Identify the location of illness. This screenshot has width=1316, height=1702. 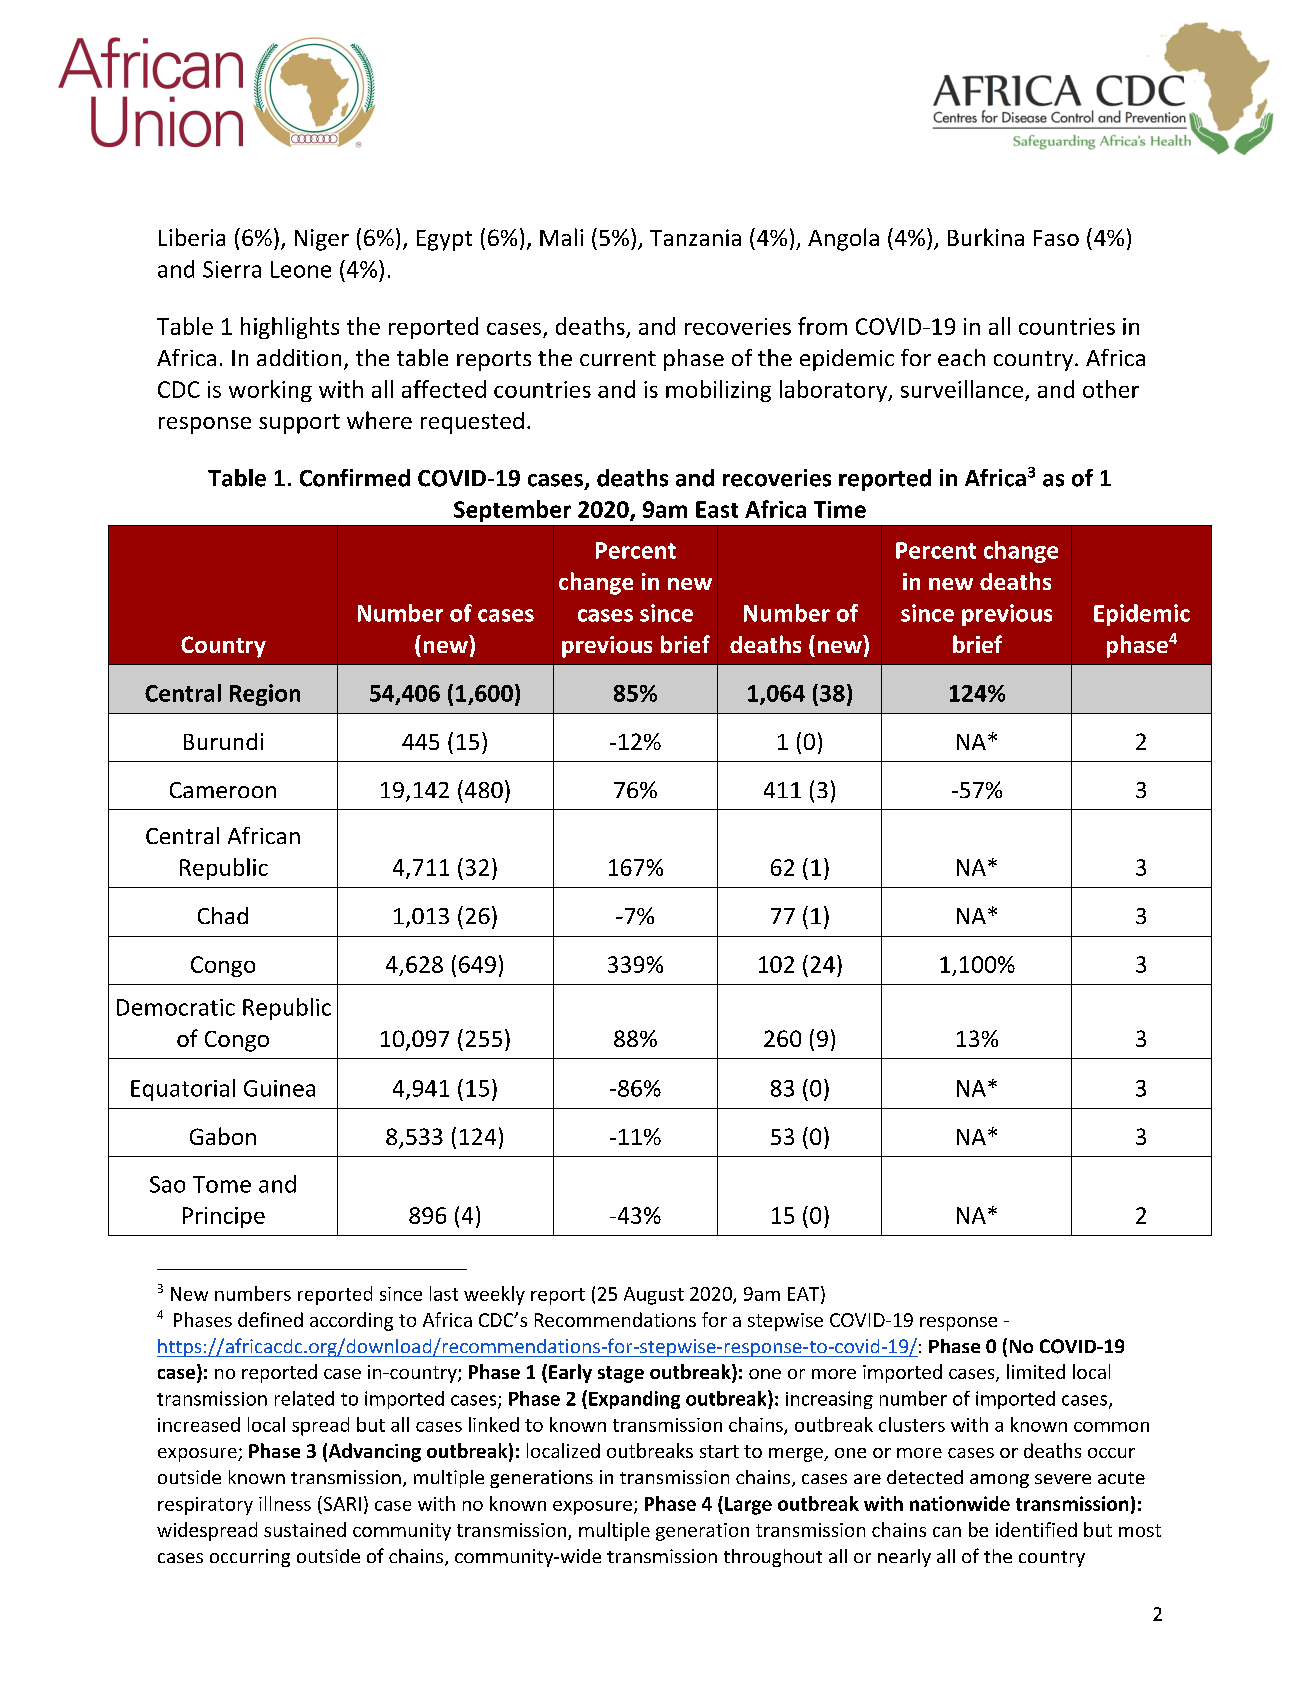
(285, 1503).
